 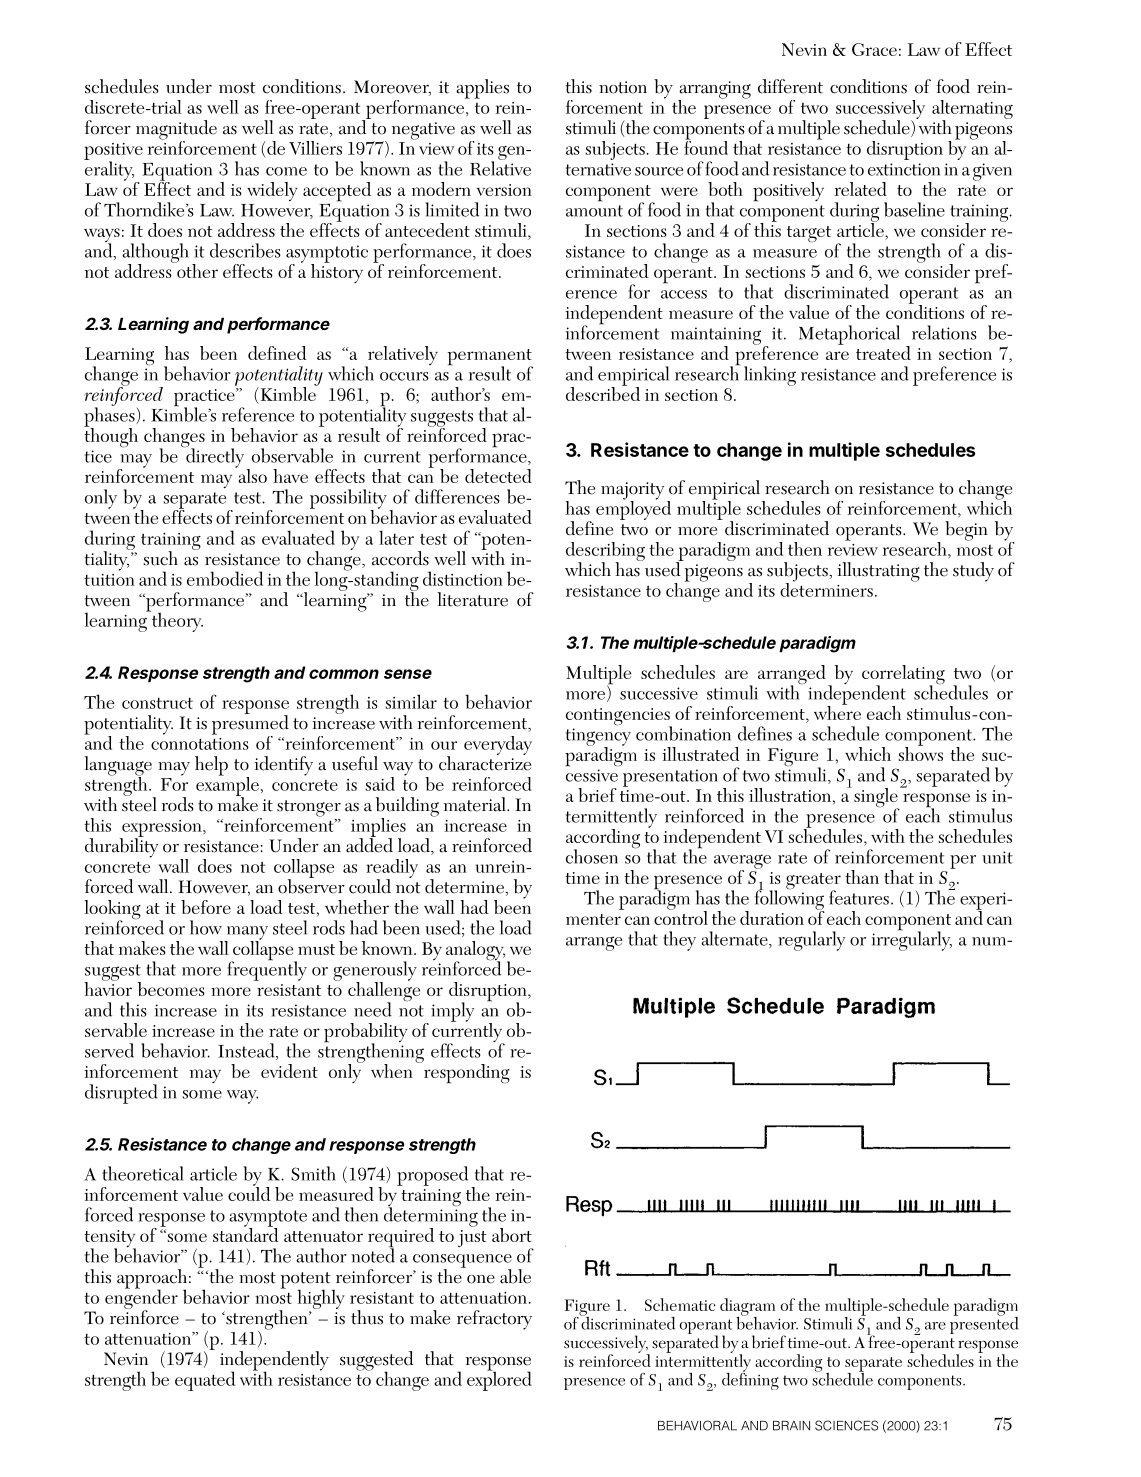 I want to click on many, so click(x=246, y=934).
